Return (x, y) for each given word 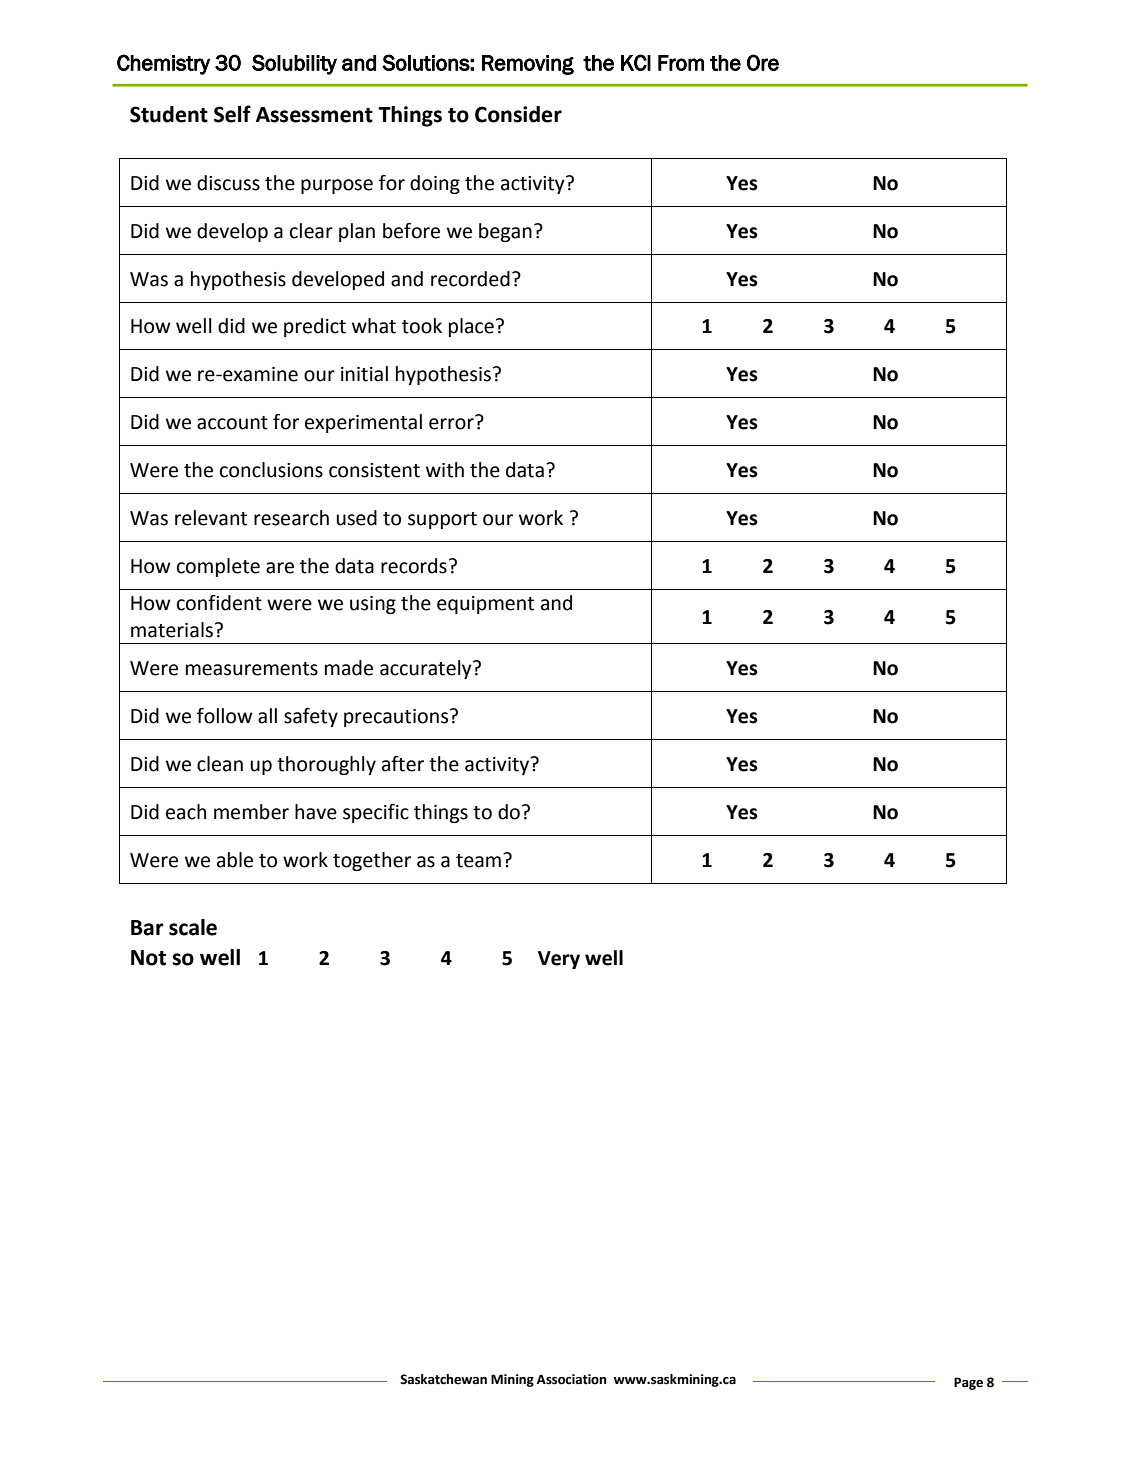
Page (968, 1383)
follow (225, 716)
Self (232, 114)
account (232, 423)
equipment (485, 605)
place (471, 327)
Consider (518, 114)
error (452, 423)
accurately (427, 669)
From (681, 63)
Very (559, 960)
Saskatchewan (443, 1379)
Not (148, 958)
